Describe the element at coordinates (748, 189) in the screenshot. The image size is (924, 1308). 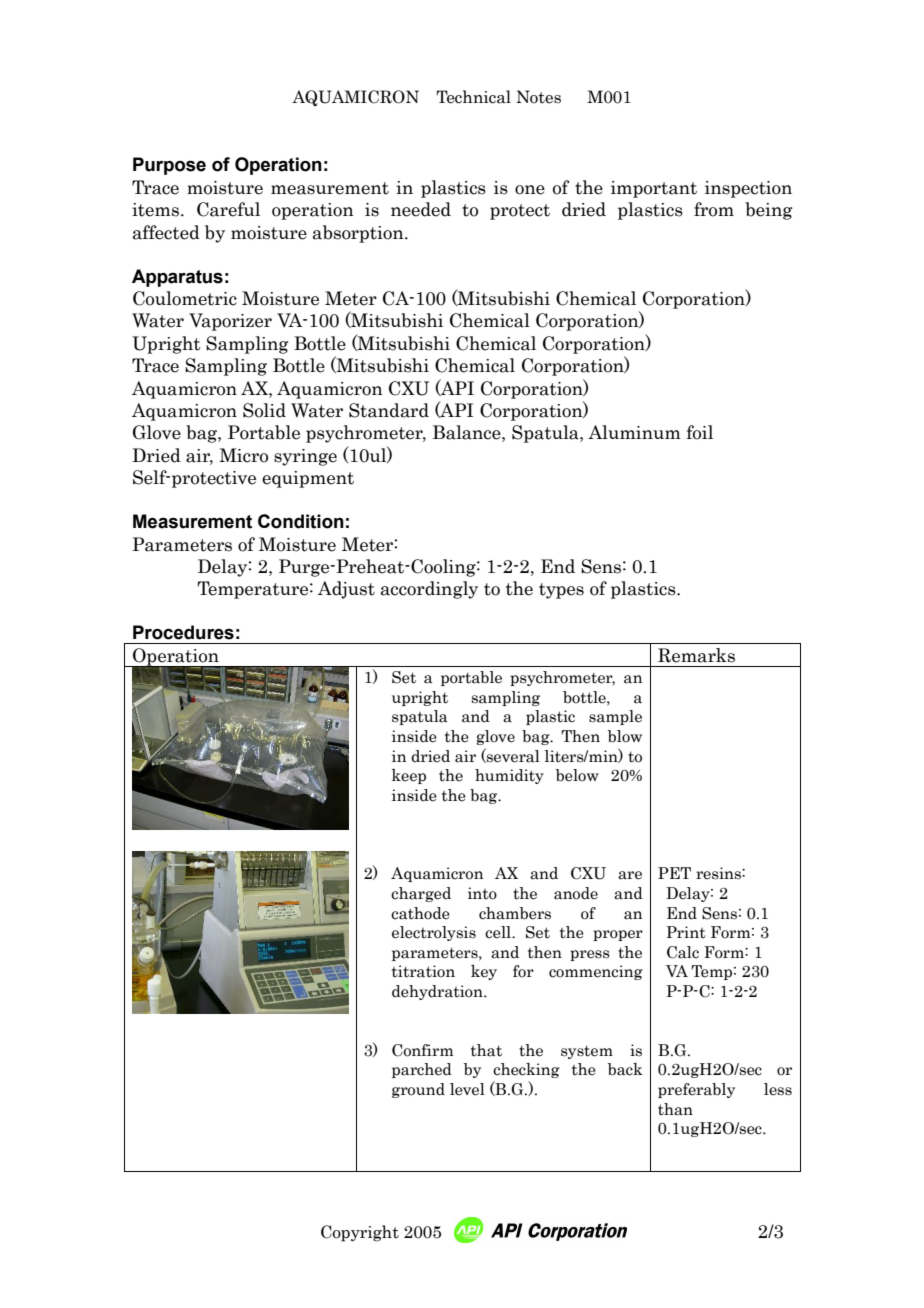
I see `inspection` at that location.
